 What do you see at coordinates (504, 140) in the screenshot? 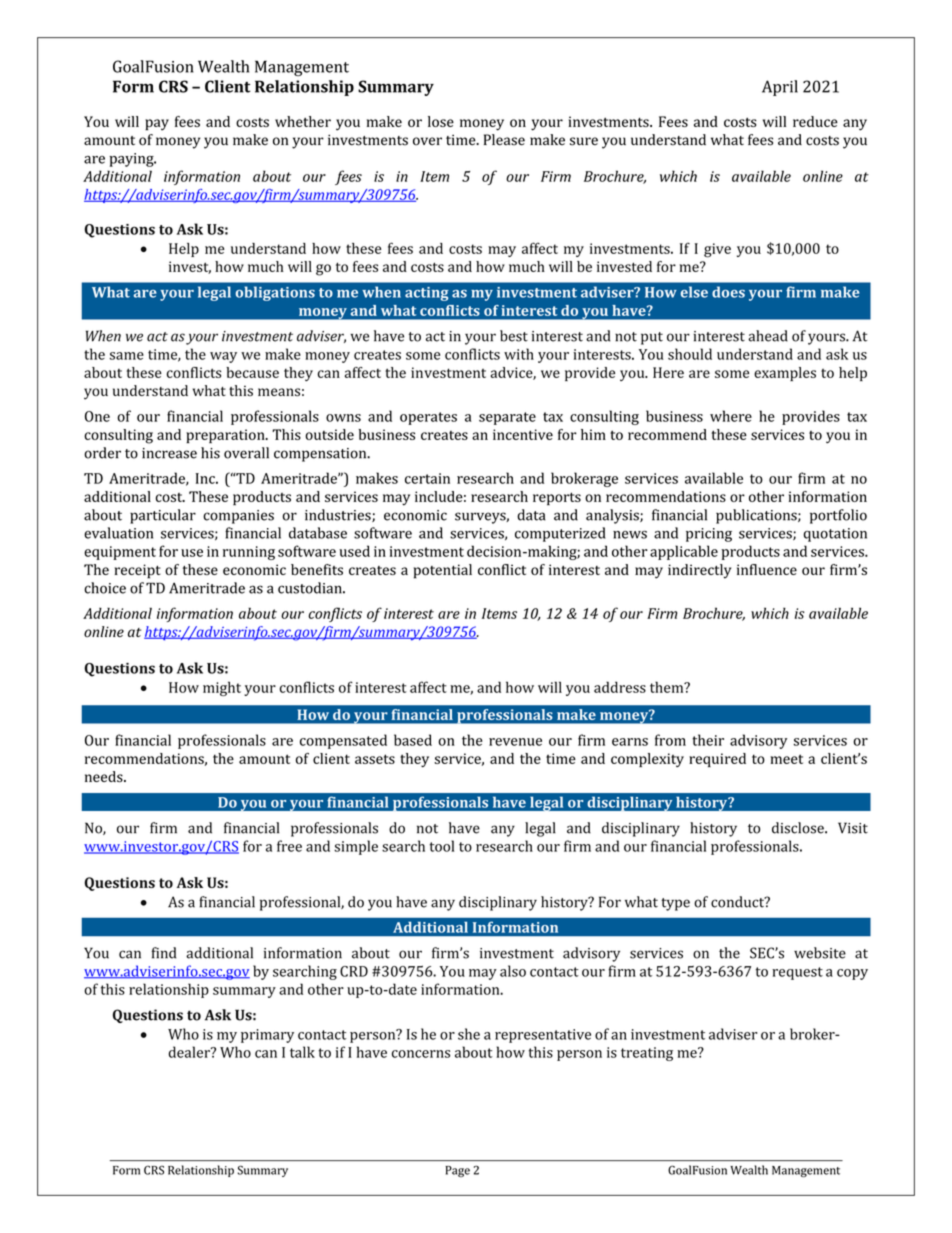
I see `Please` at bounding box center [504, 140].
